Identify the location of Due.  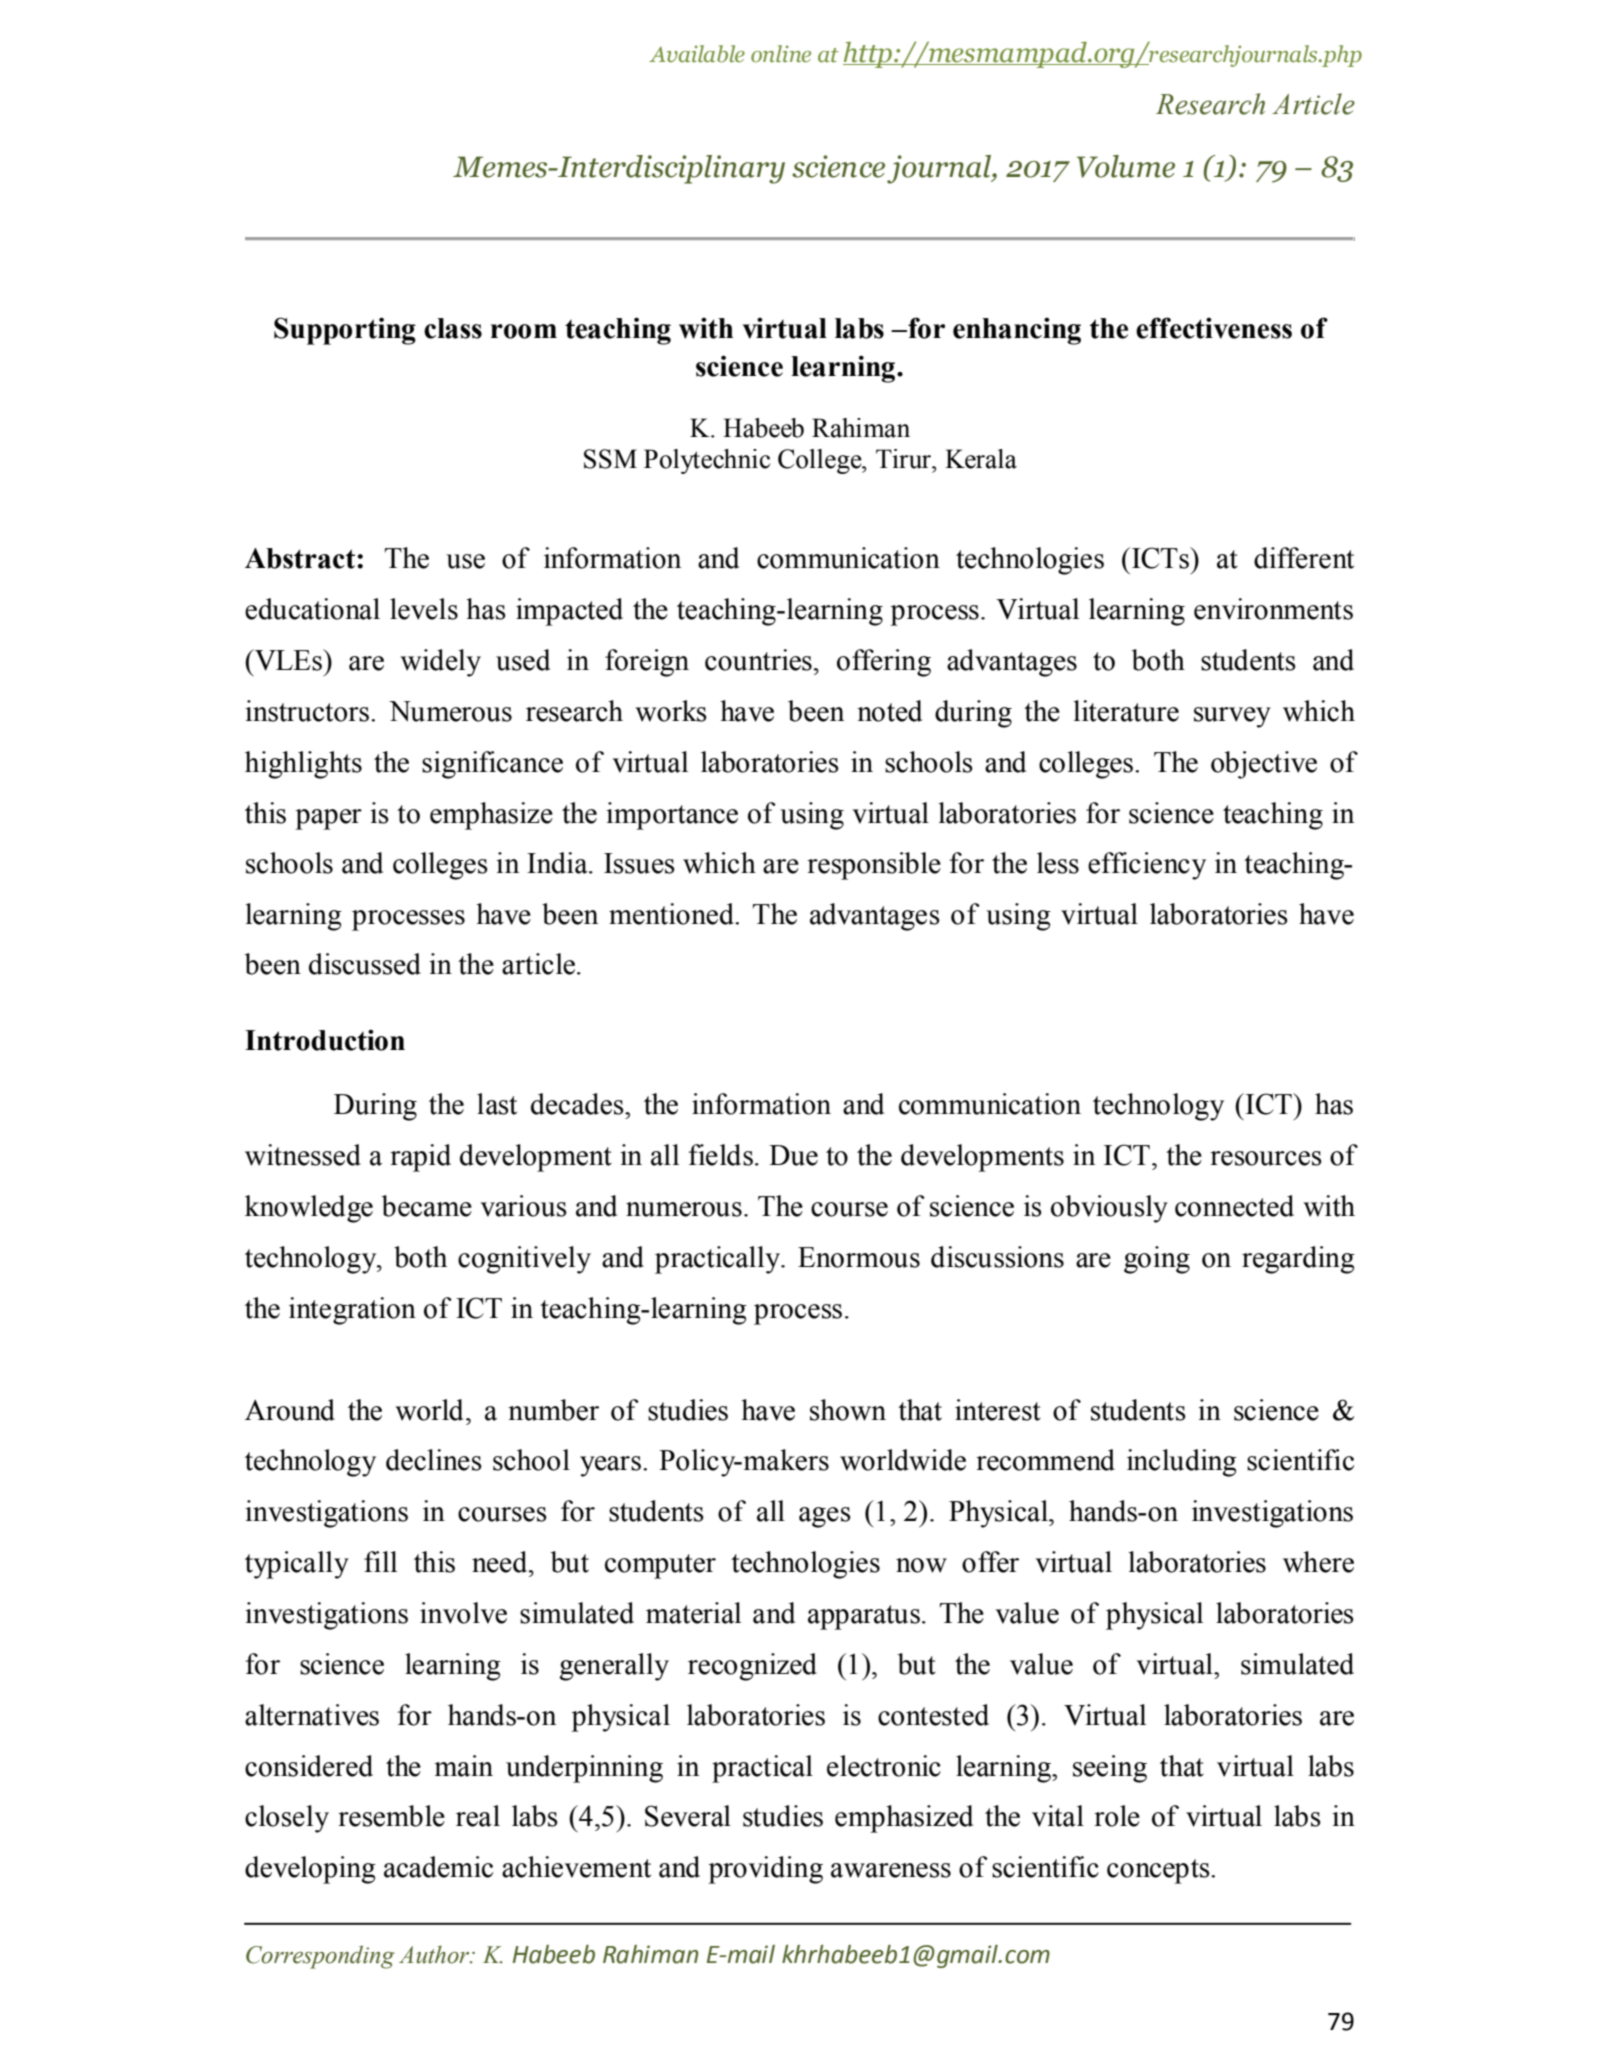
(793, 1155).
